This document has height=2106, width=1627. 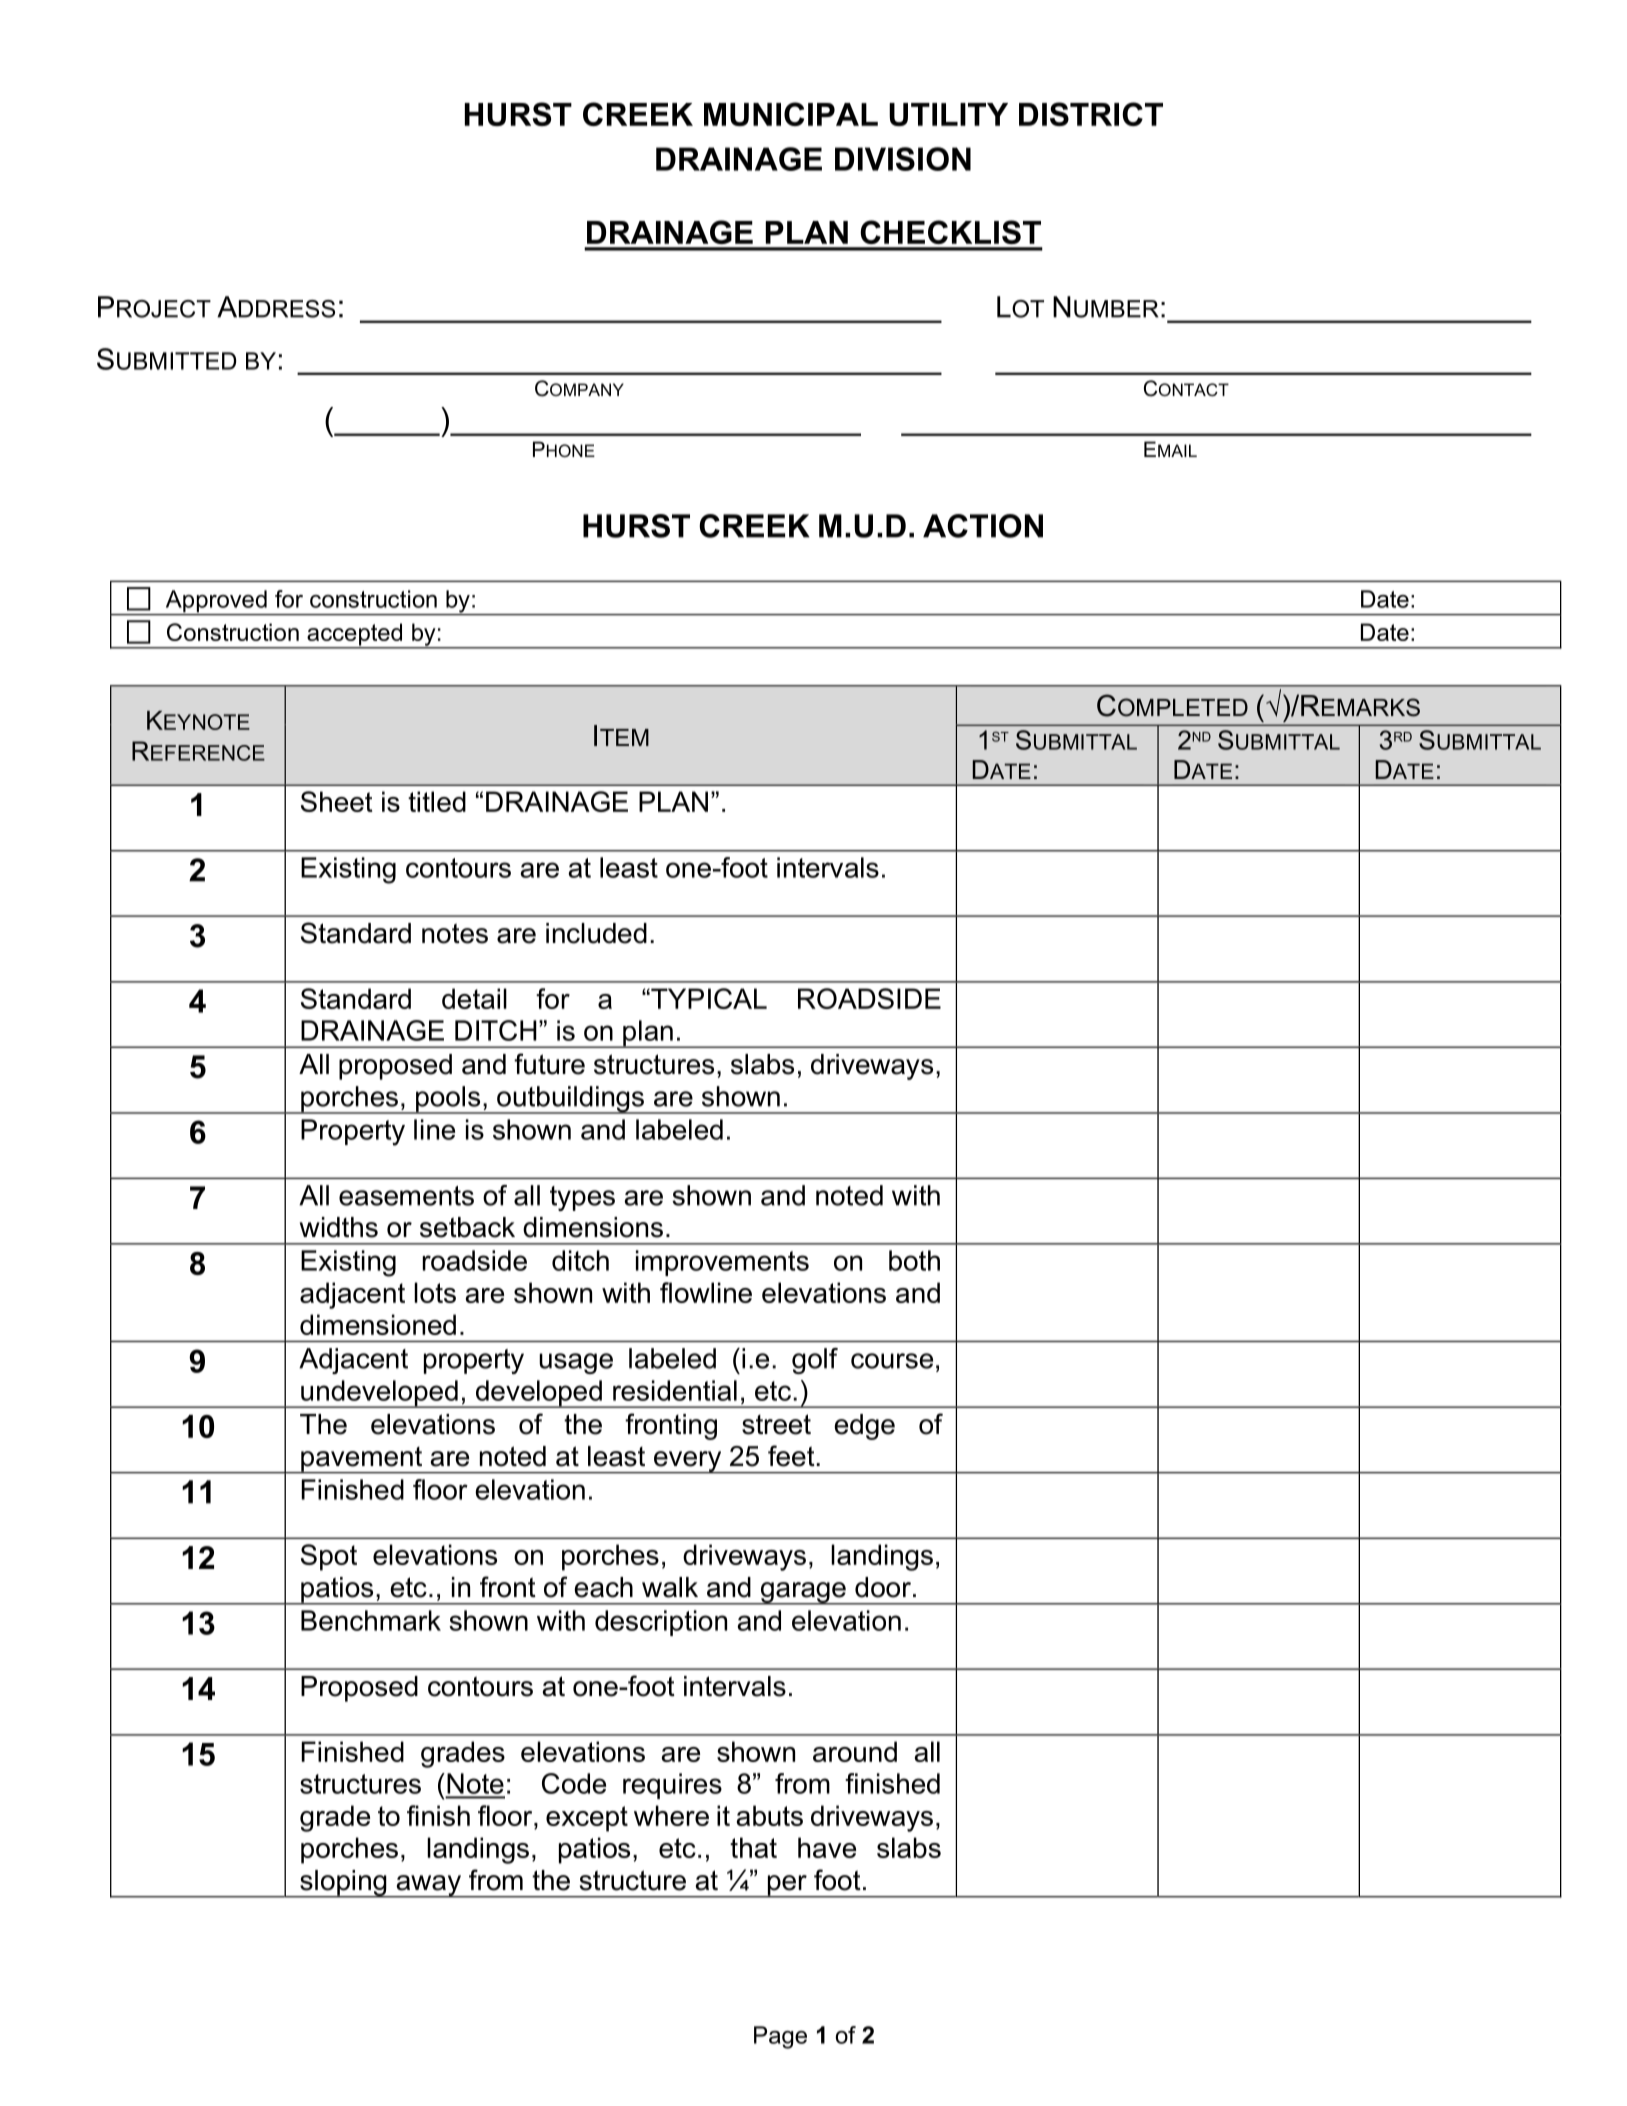 I want to click on Sheet, so click(x=337, y=801).
